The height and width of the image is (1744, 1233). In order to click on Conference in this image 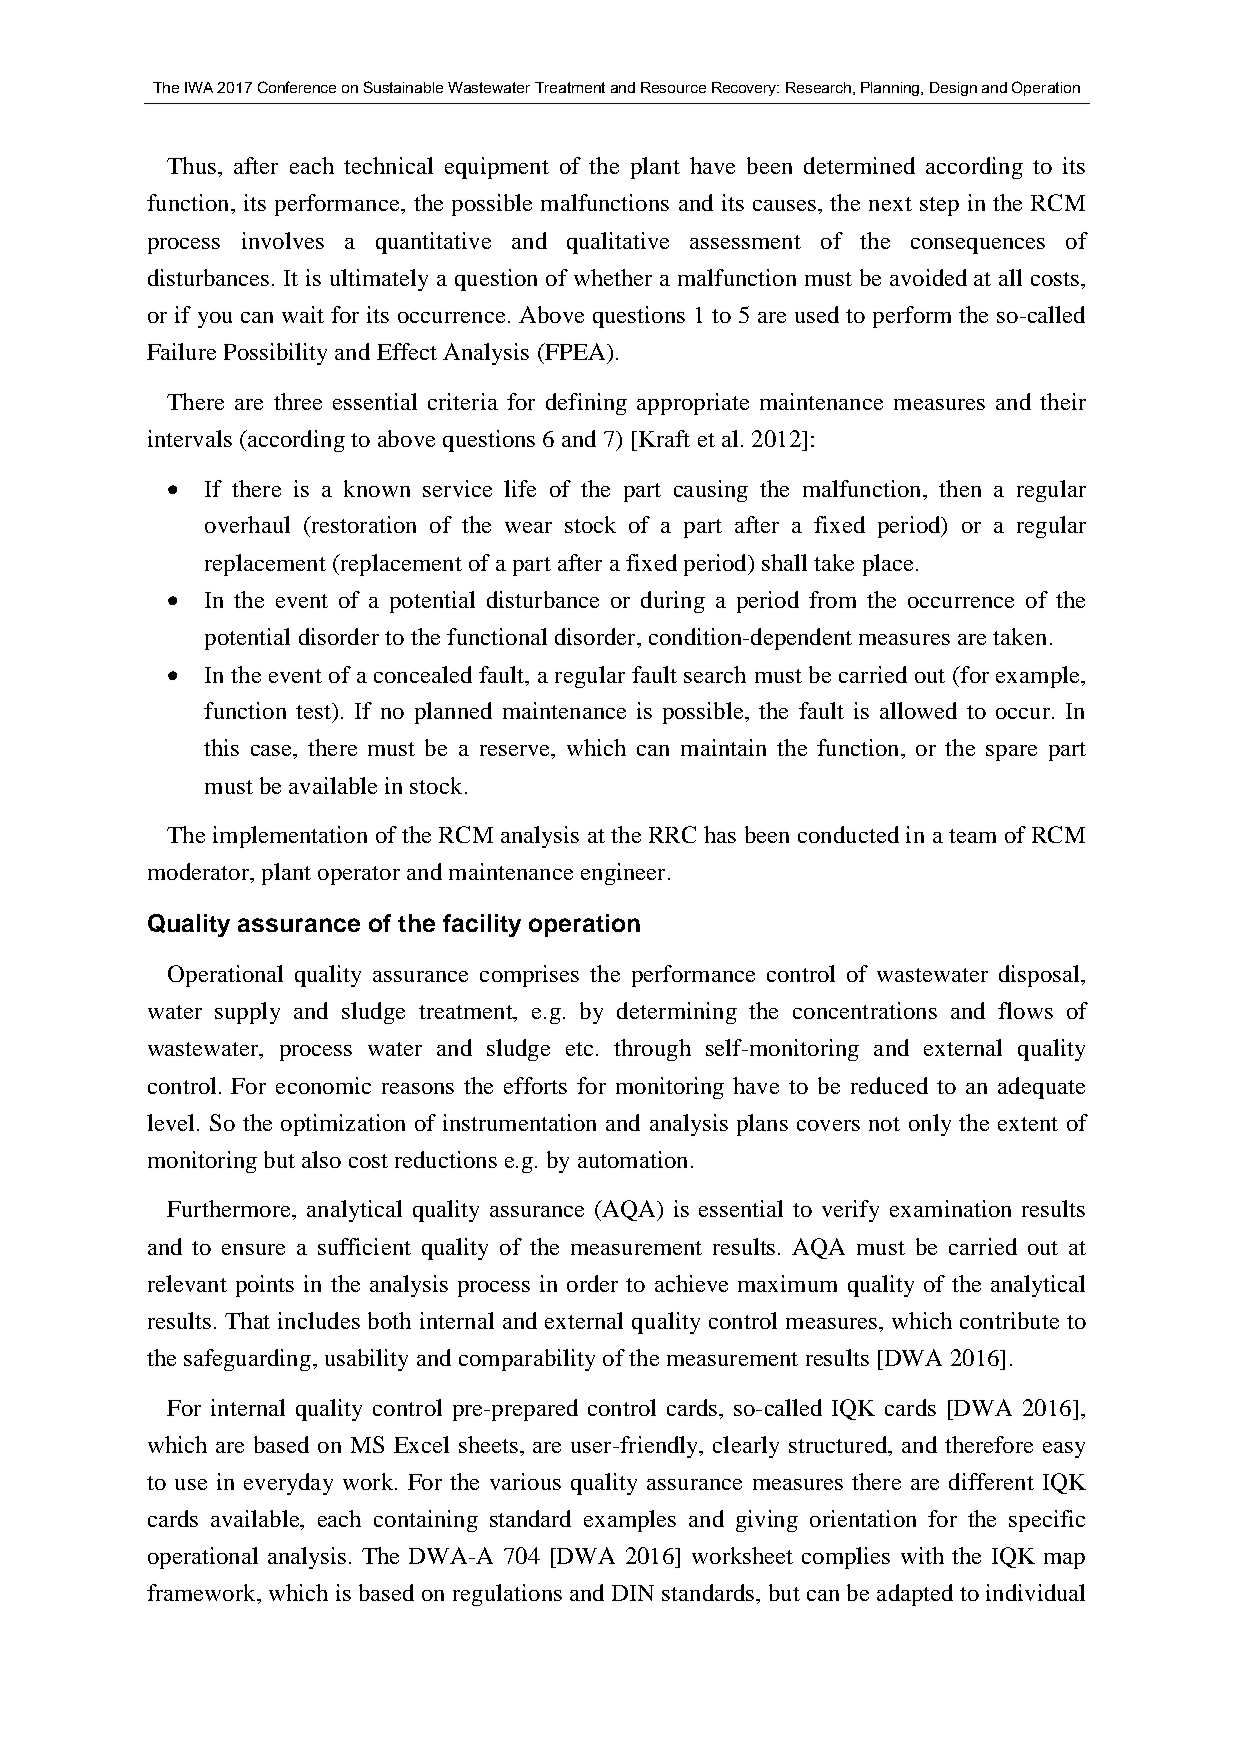, I will do `click(297, 87)`.
